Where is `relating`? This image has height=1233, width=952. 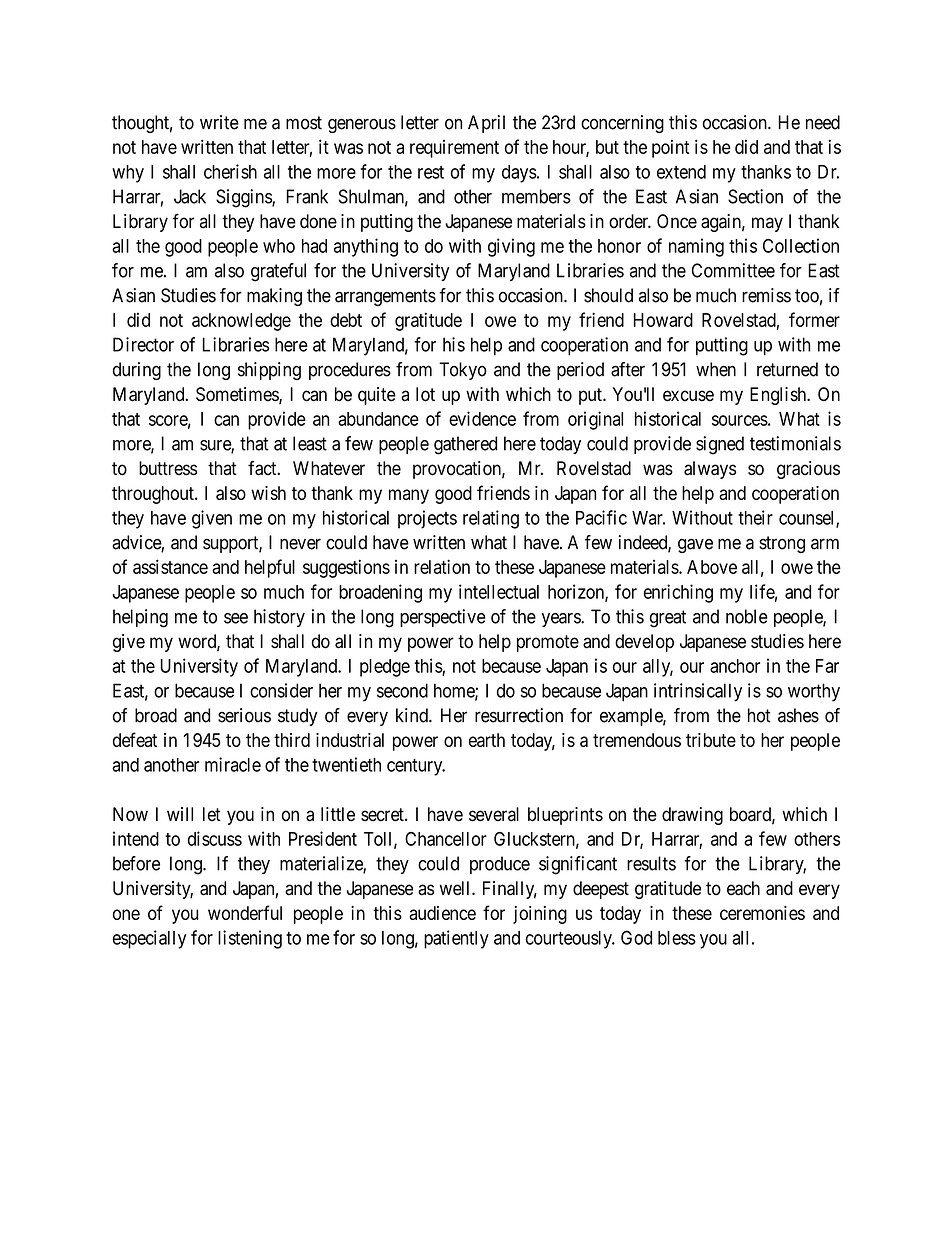
relating is located at coordinates (491, 519).
